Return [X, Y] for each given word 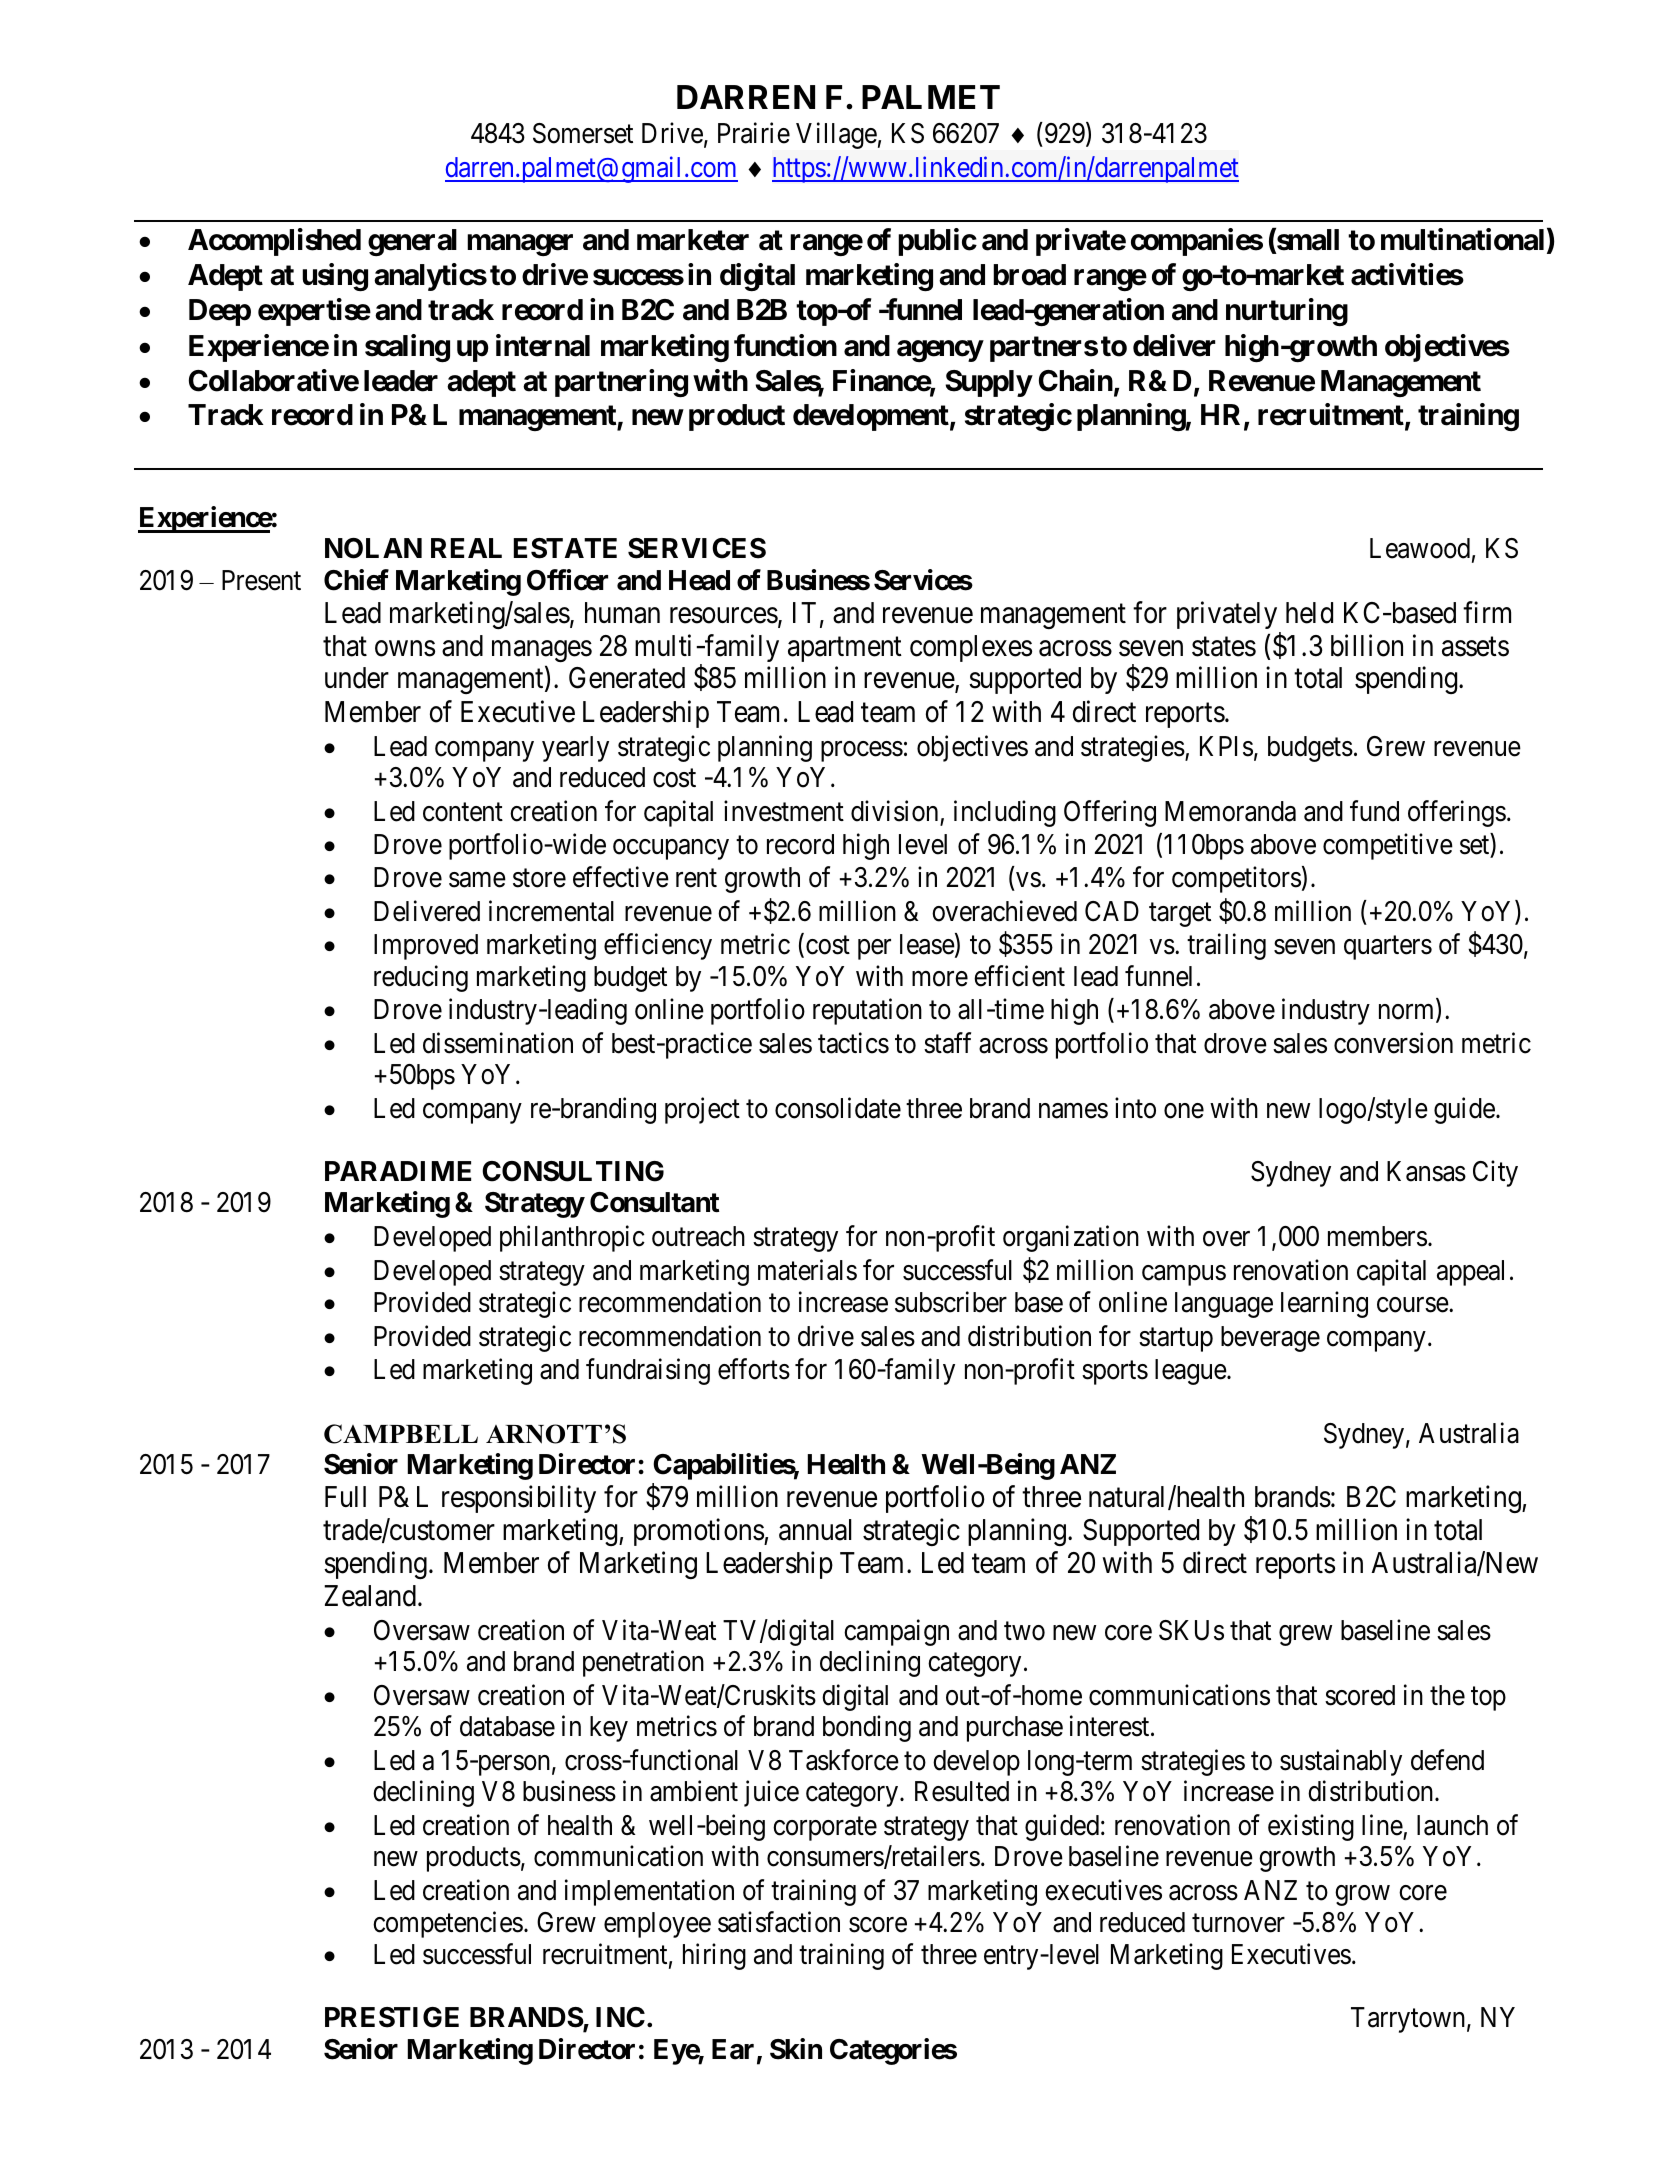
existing [1311, 1827]
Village [836, 136]
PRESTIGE [392, 2017]
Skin [796, 2049]
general [412, 242]
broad [1029, 275]
